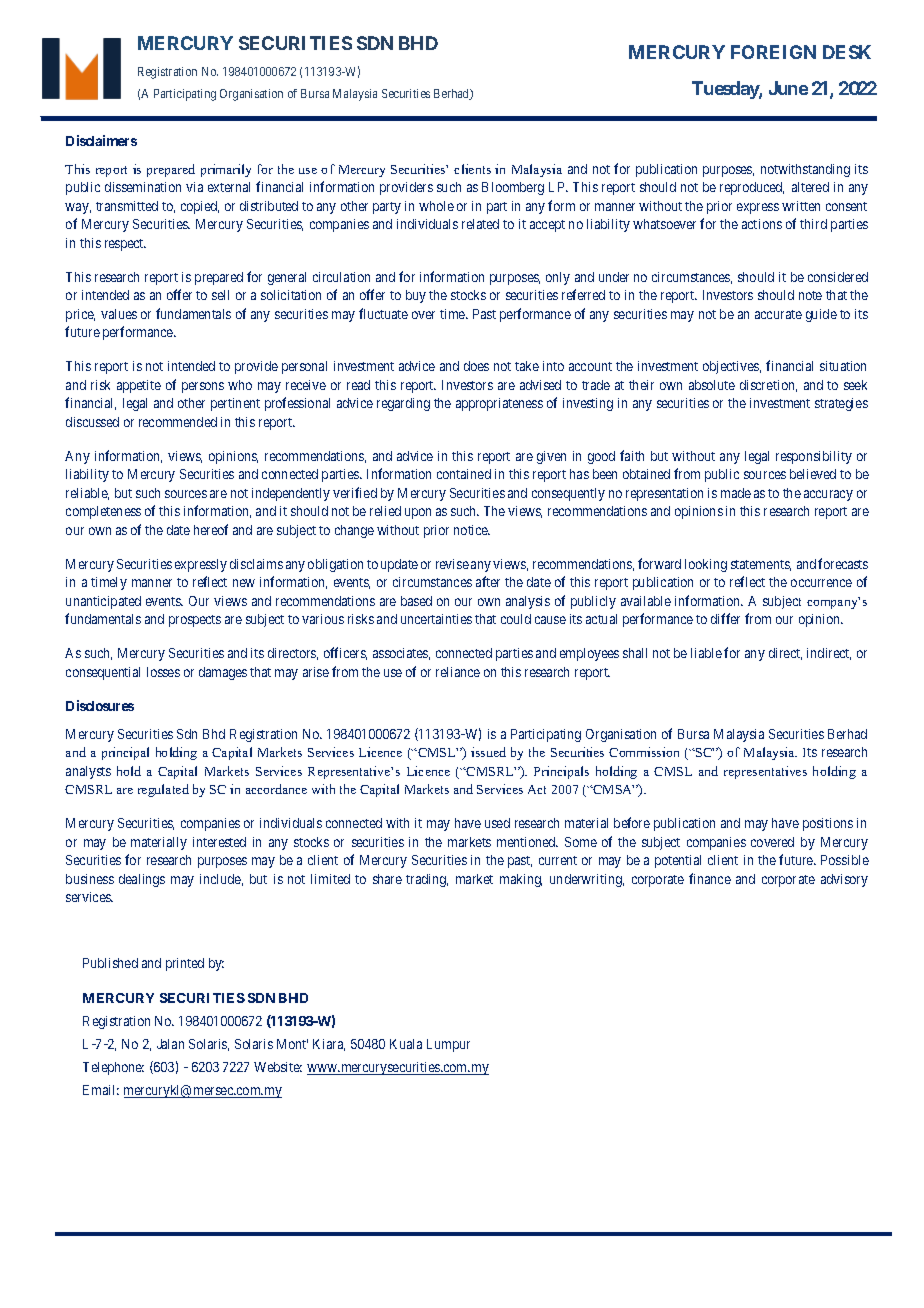 The width and height of the image is (924, 1308). I want to click on Bloomberg, so click(513, 188).
